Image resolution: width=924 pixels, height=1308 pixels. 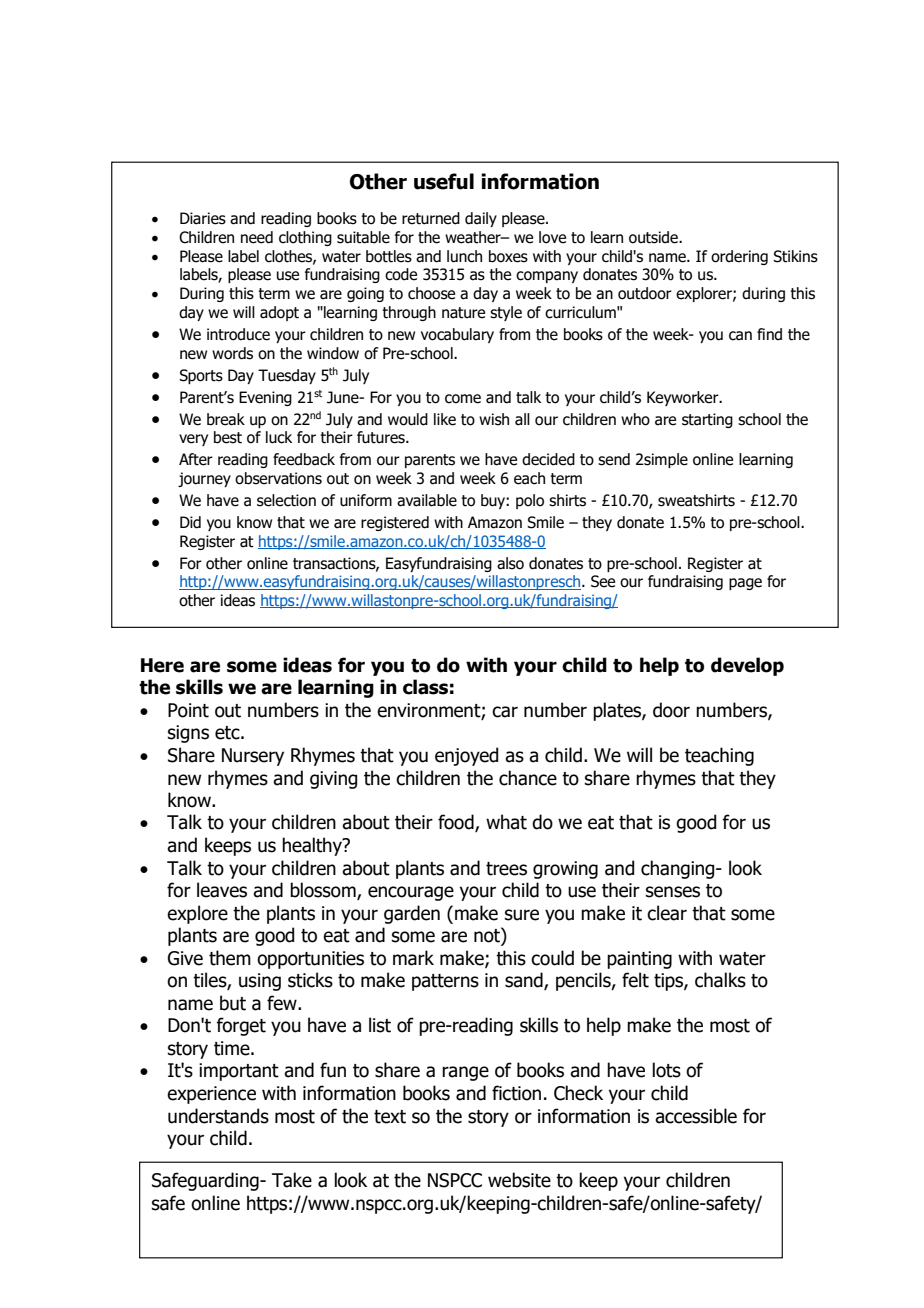 What do you see at coordinates (673, 892) in the screenshot?
I see `senses` at bounding box center [673, 892].
